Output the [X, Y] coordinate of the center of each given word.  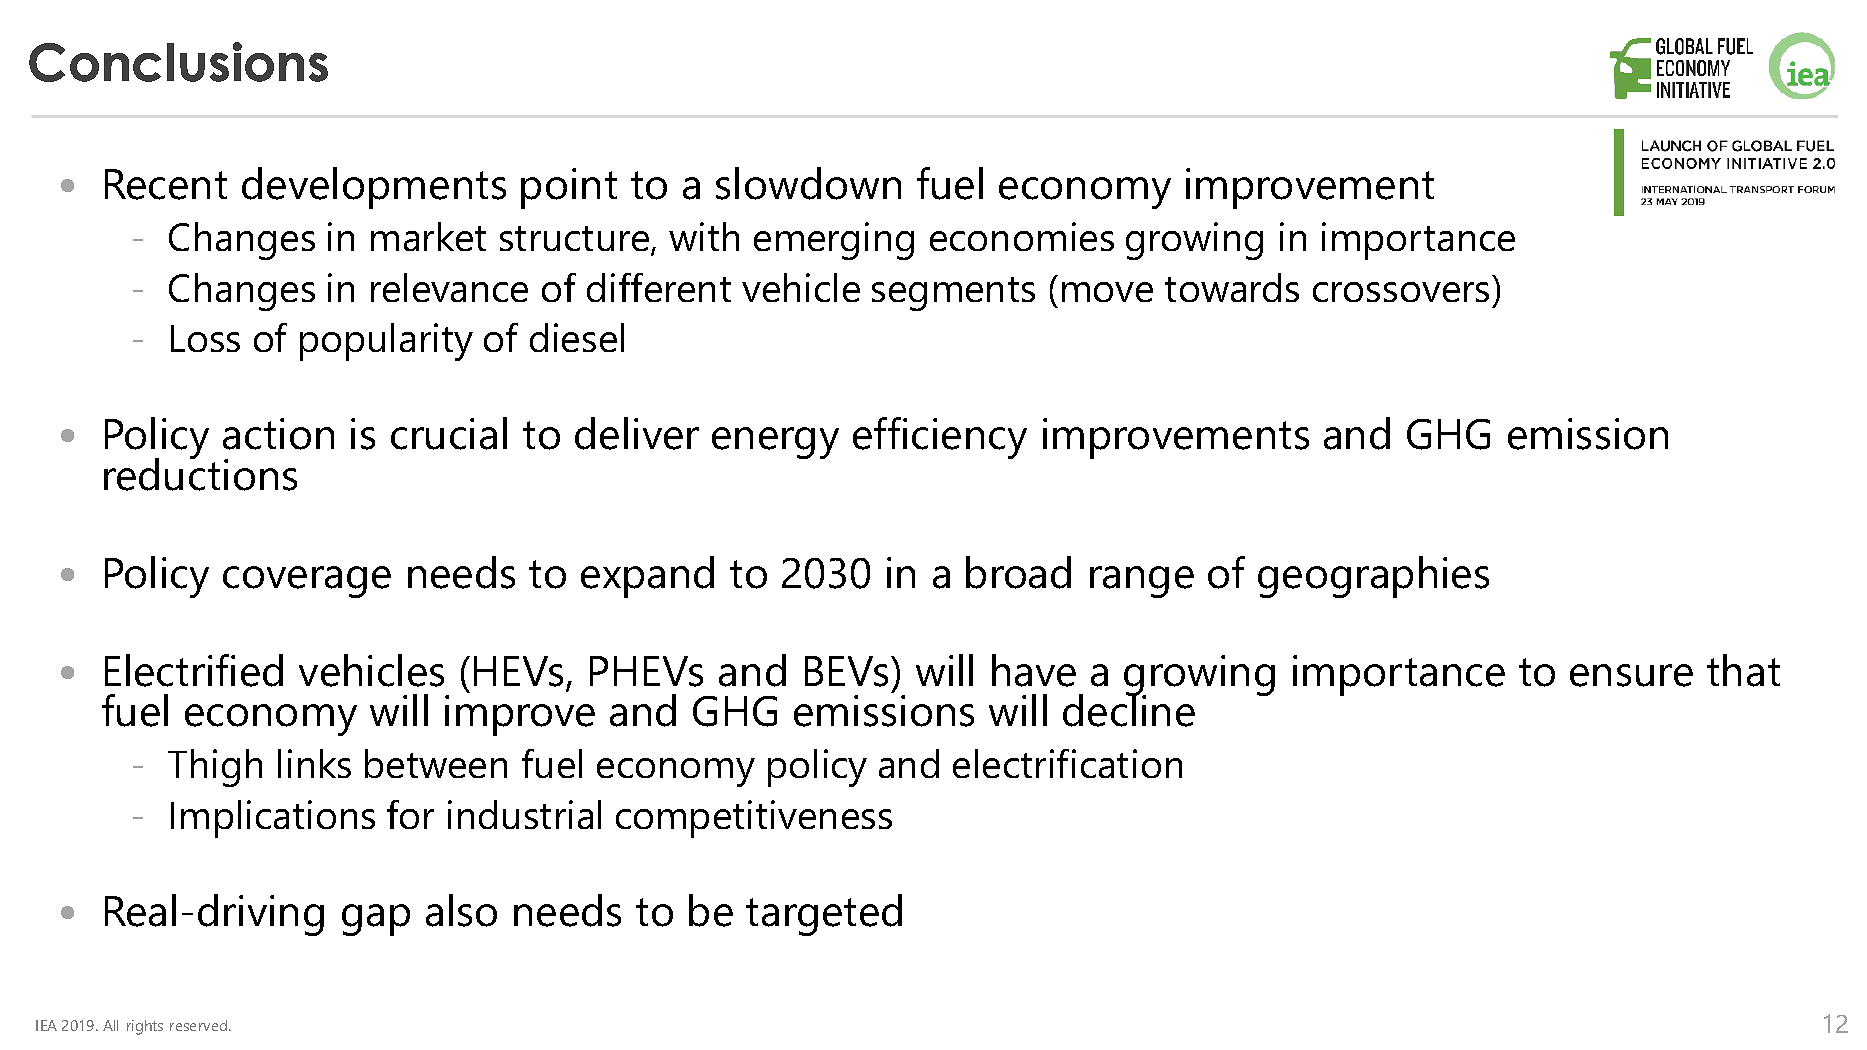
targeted [824, 915]
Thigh [215, 768]
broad [1018, 572]
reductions [200, 474]
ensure [1631, 675]
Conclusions [178, 62]
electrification [1067, 763]
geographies [1373, 577]
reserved [200, 1025]
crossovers [1401, 292]
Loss [205, 338]
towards [1232, 287]
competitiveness [754, 819]
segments [953, 294]
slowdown [808, 183]
